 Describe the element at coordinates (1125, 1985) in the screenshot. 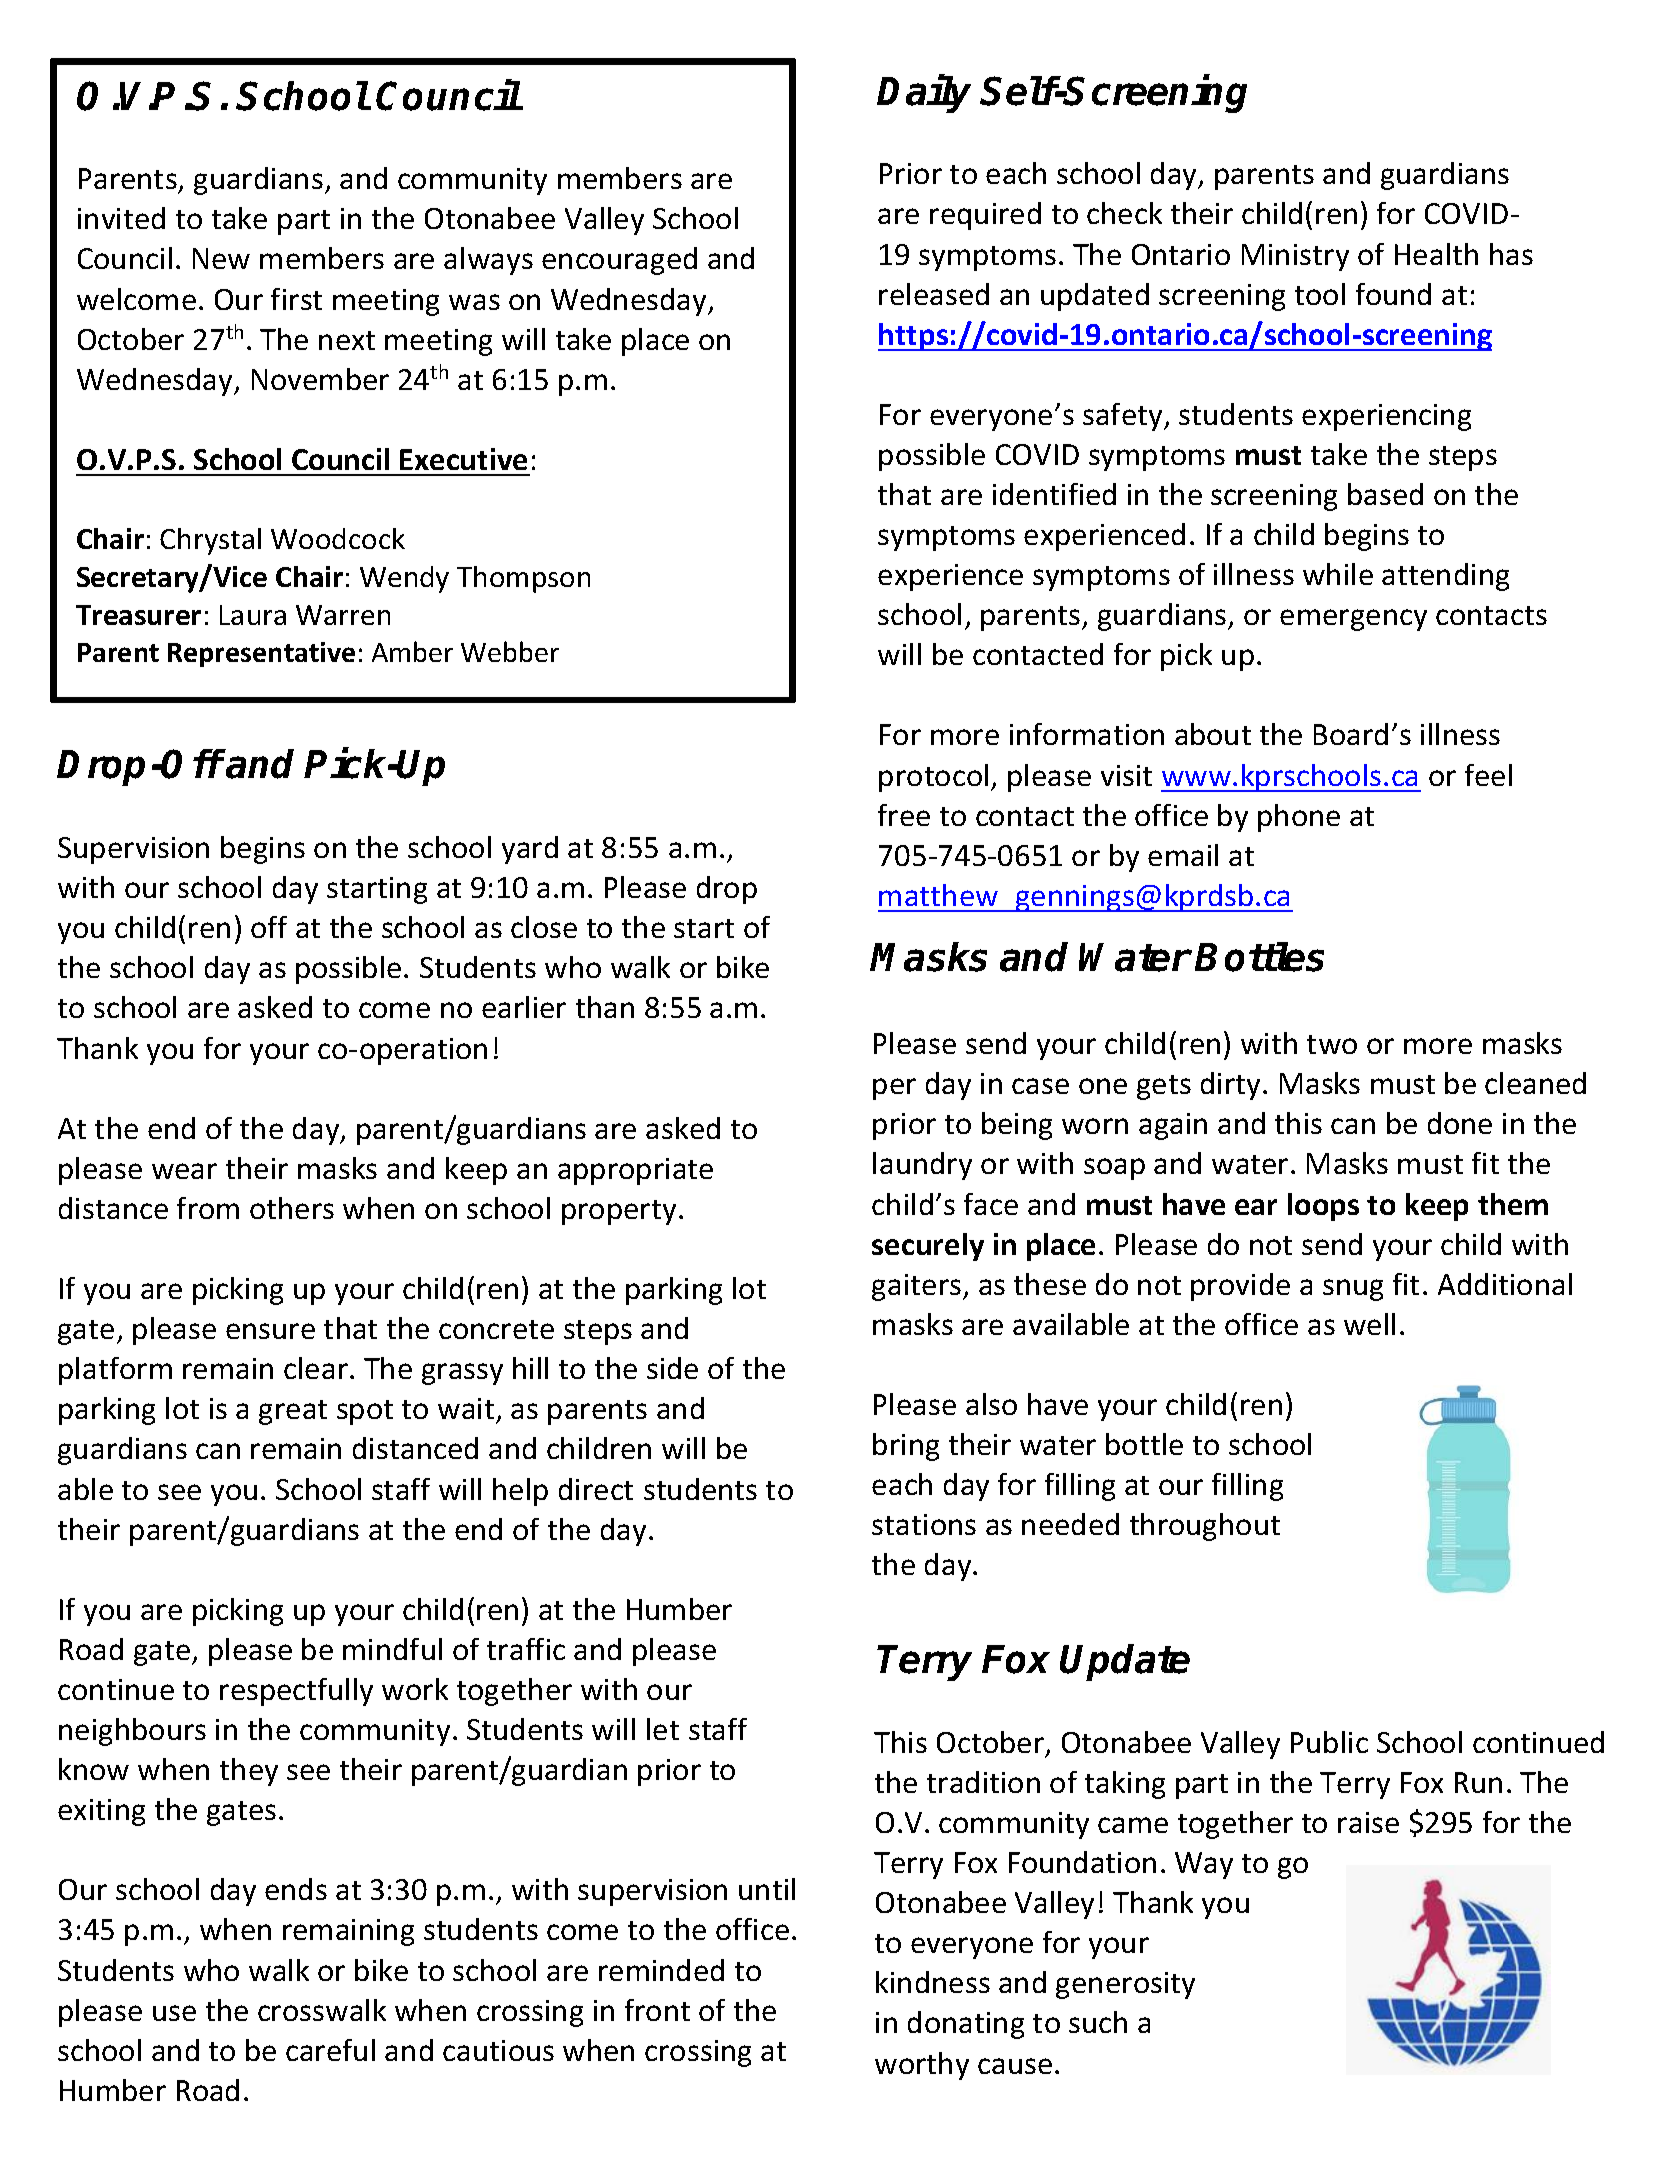

I see `generosity` at that location.
